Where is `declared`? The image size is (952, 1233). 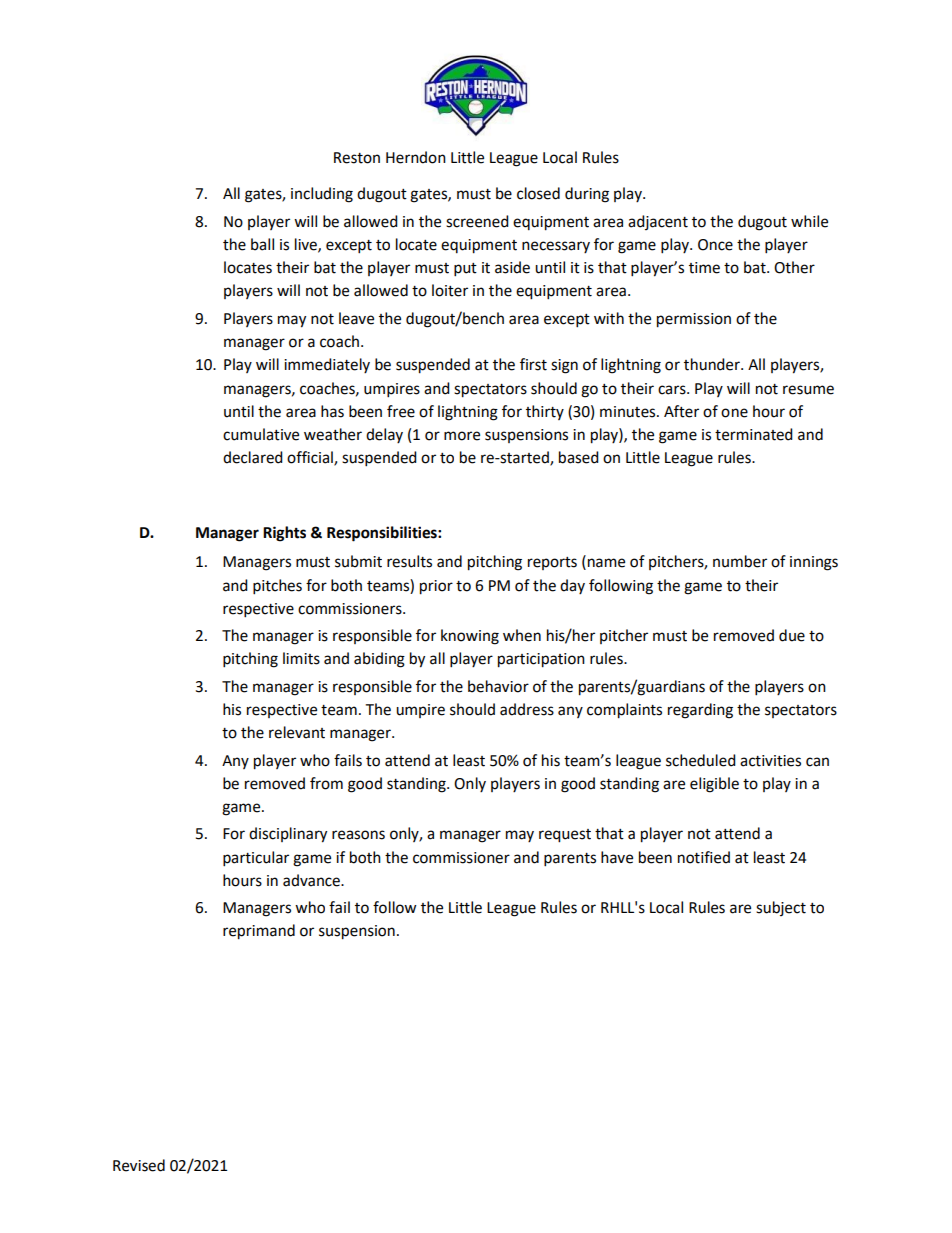 declared is located at coordinates (253, 457).
